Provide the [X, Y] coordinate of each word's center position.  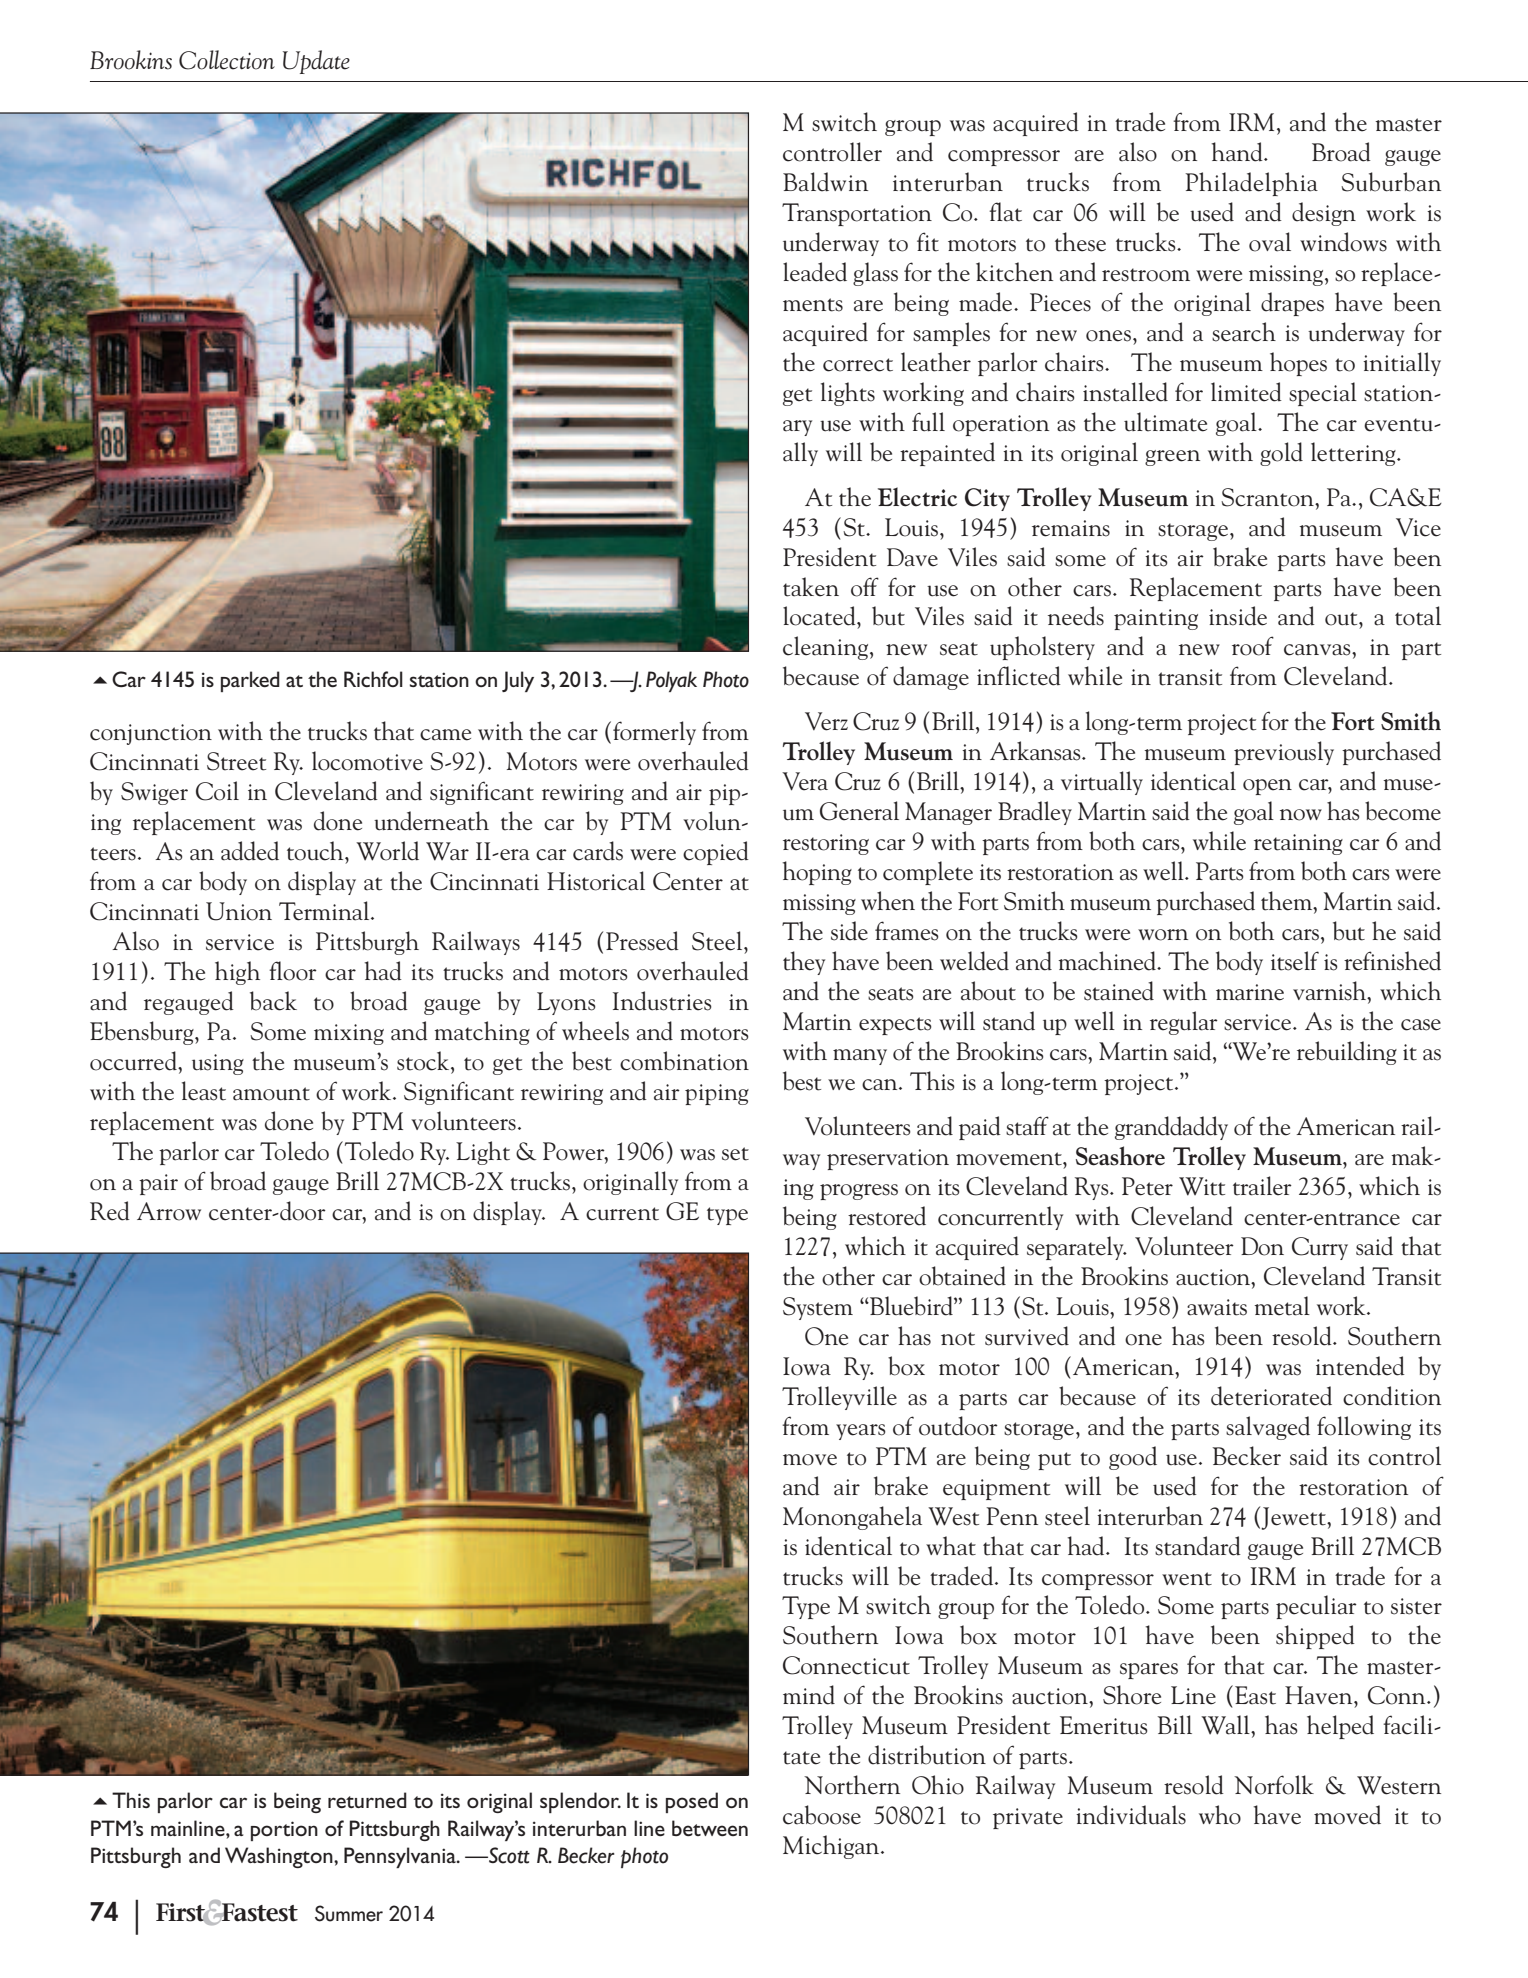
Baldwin [825, 182]
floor [293, 971]
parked [250, 681]
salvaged [1268, 1428]
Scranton [1268, 497]
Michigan [832, 1847]
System [818, 1308]
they [804, 963]
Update [316, 62]
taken [811, 587]
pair [158, 1184]
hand [1238, 152]
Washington [280, 1857]
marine [1250, 992]
